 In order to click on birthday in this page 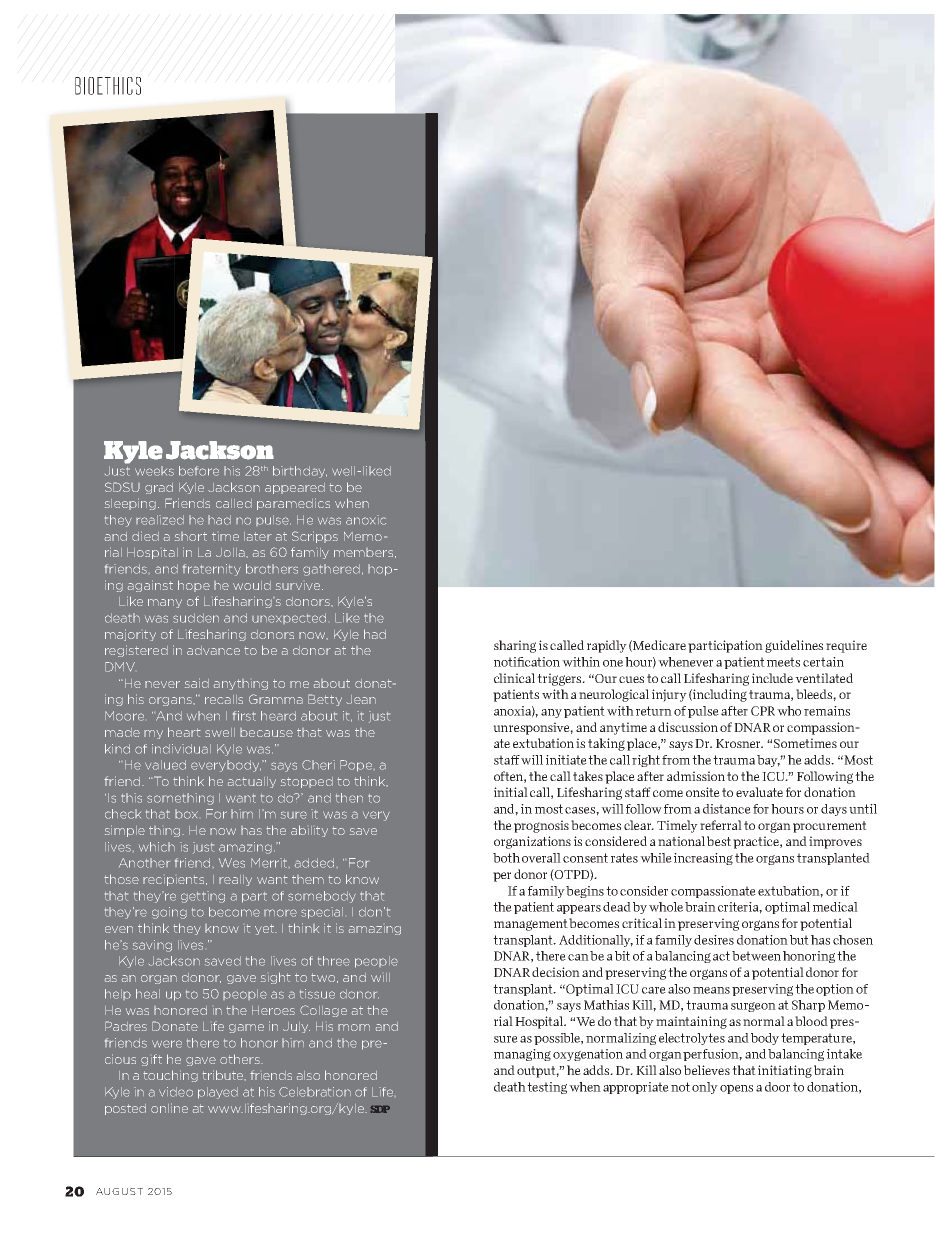, I will do `click(300, 472)`.
